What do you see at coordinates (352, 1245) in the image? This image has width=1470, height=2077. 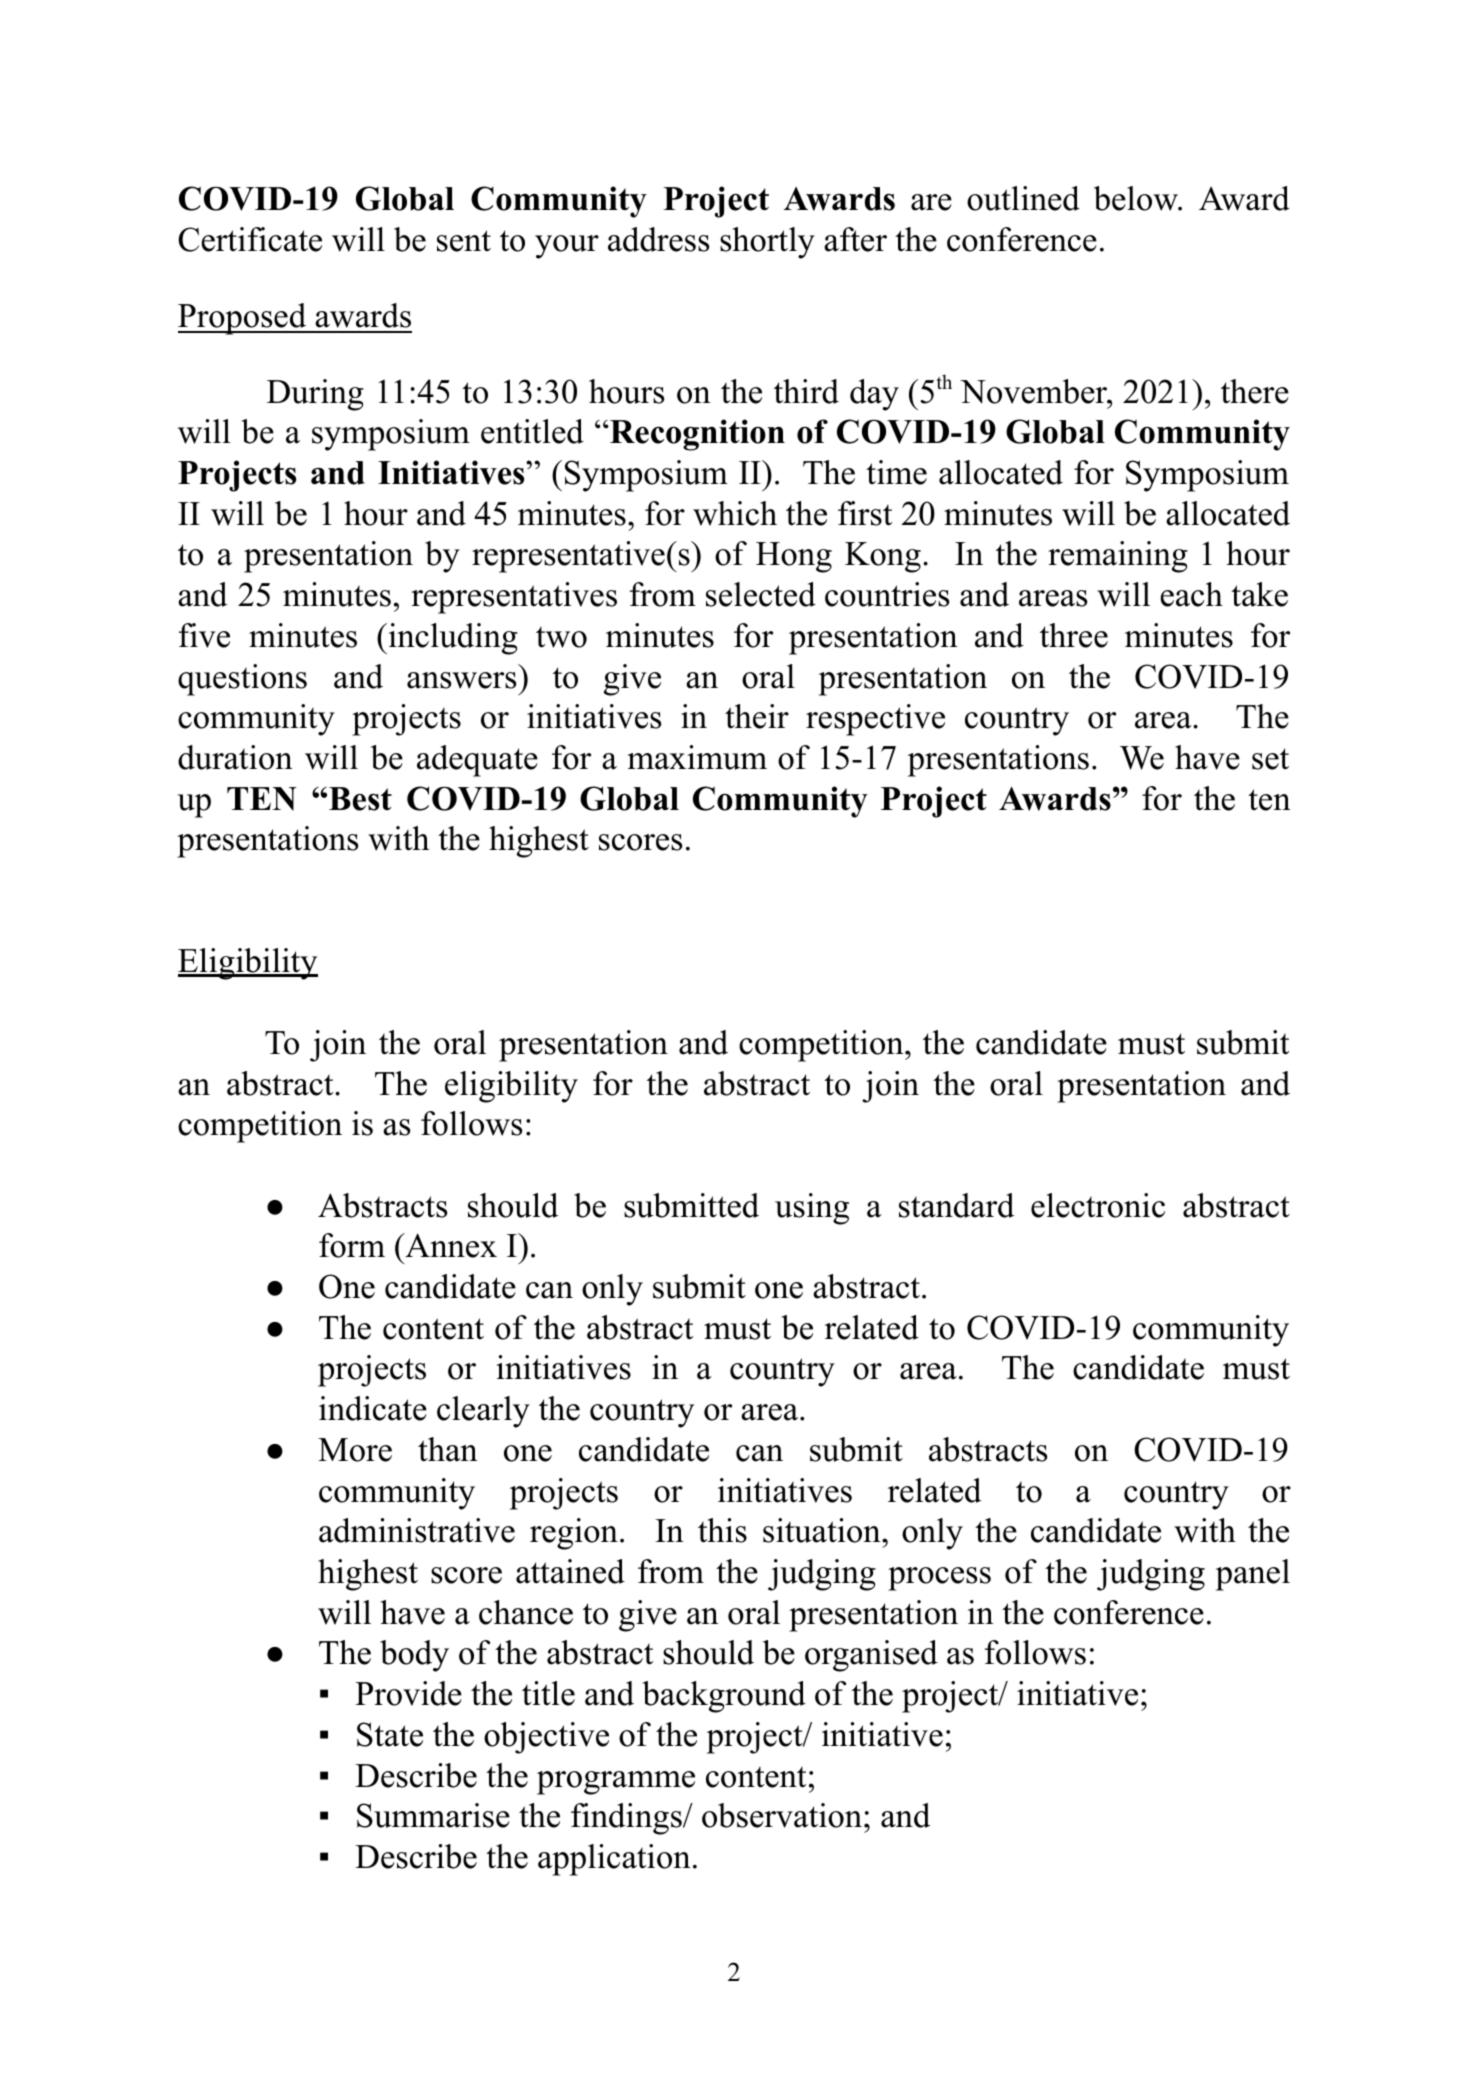 I see `form` at bounding box center [352, 1245].
